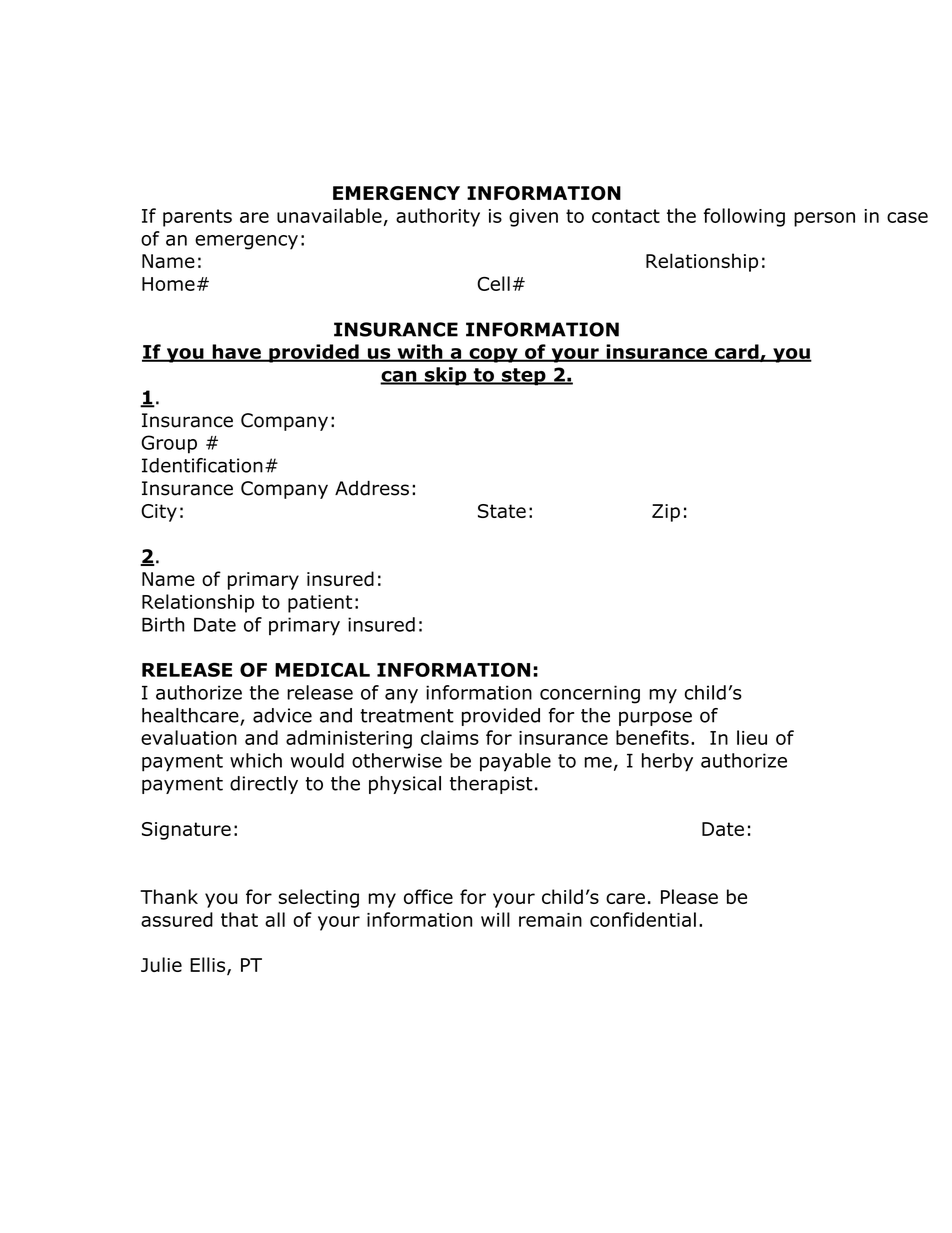 This image has width=952, height=1233. Describe the element at coordinates (550, 920) in the image. I see `remain` at that location.
